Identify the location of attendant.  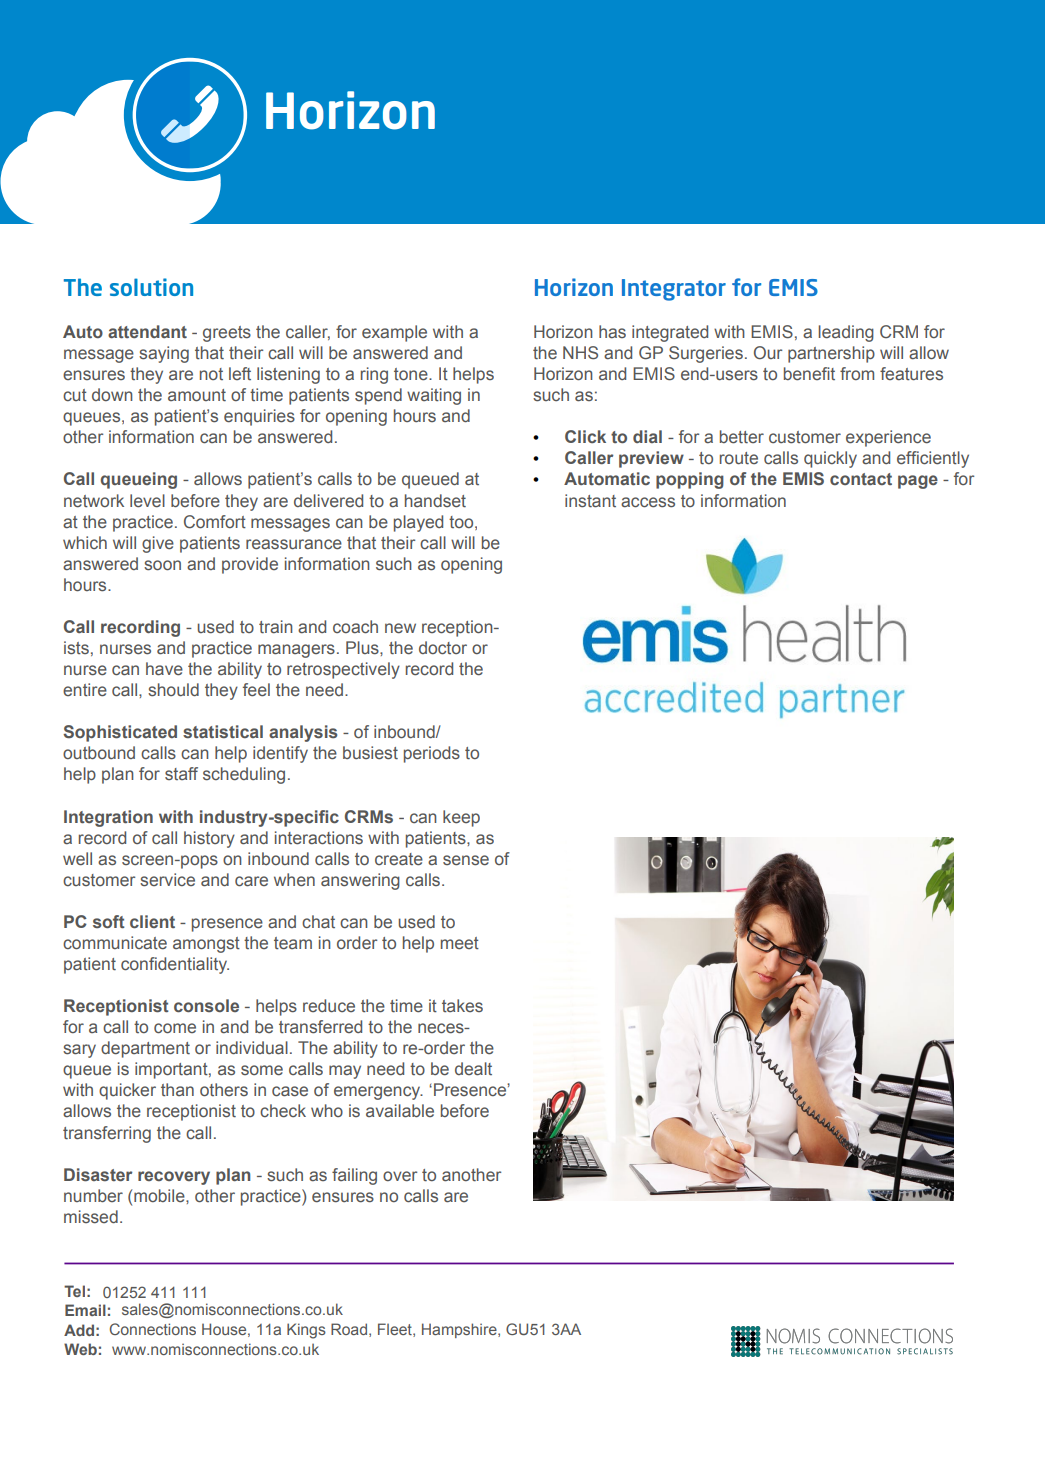
(147, 332).
